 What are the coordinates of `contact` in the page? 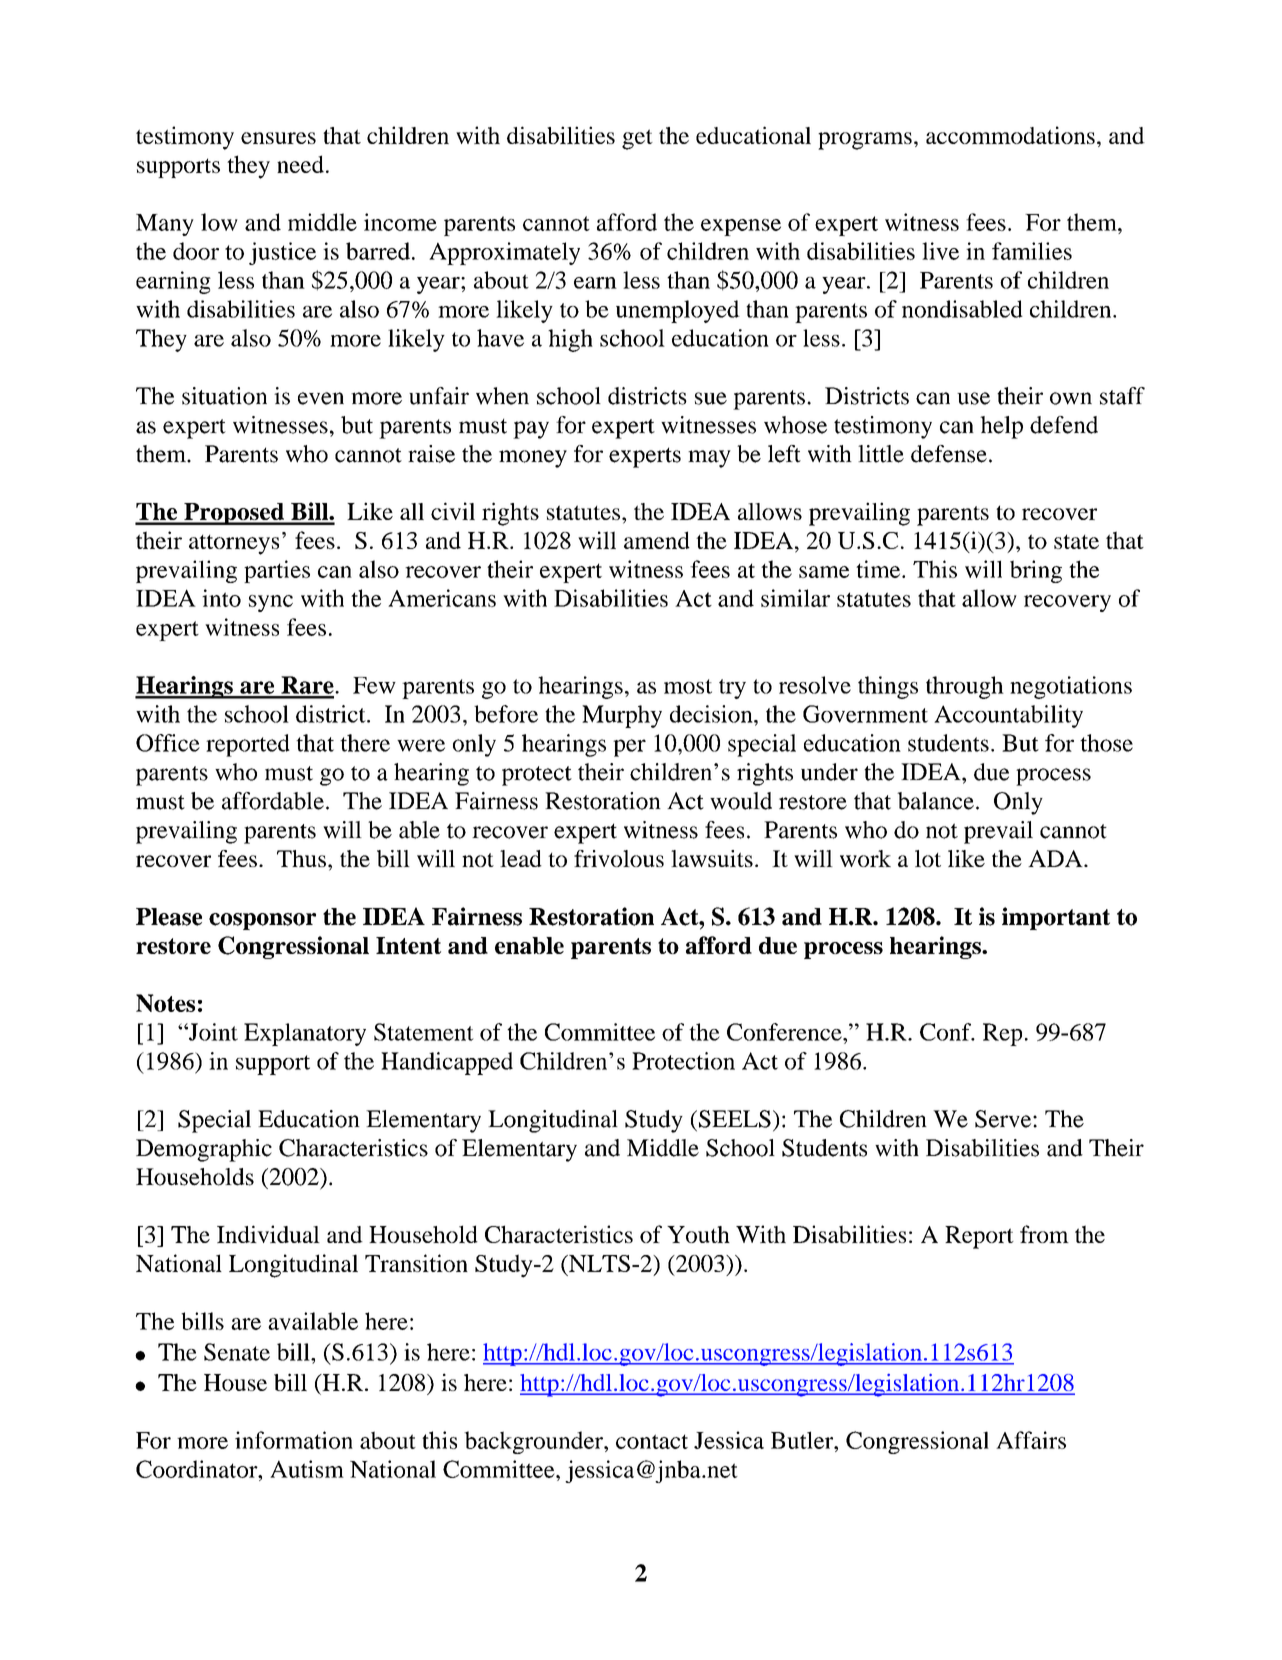 It's located at (652, 1441).
